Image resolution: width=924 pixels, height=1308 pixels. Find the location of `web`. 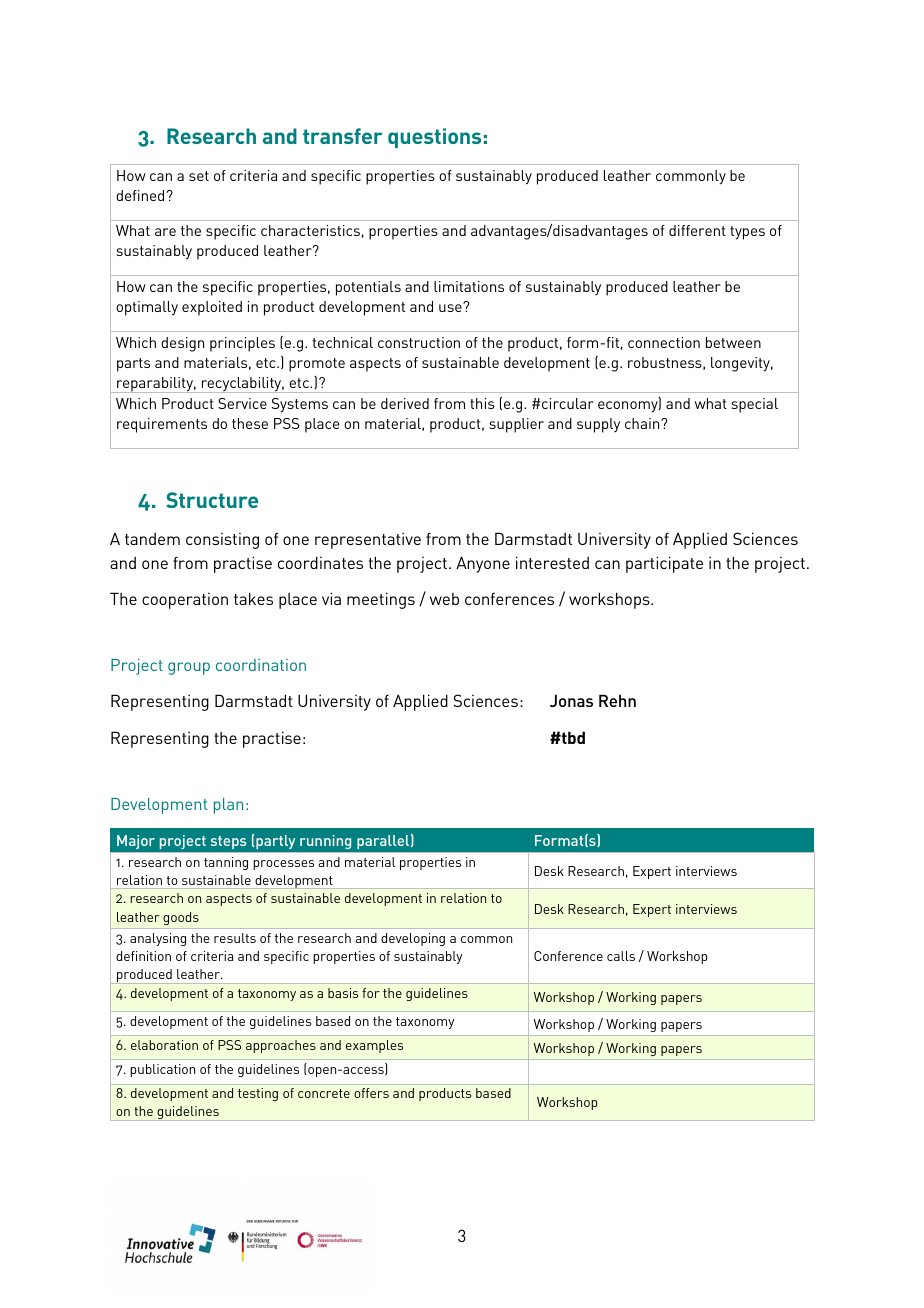

web is located at coordinates (444, 599).
